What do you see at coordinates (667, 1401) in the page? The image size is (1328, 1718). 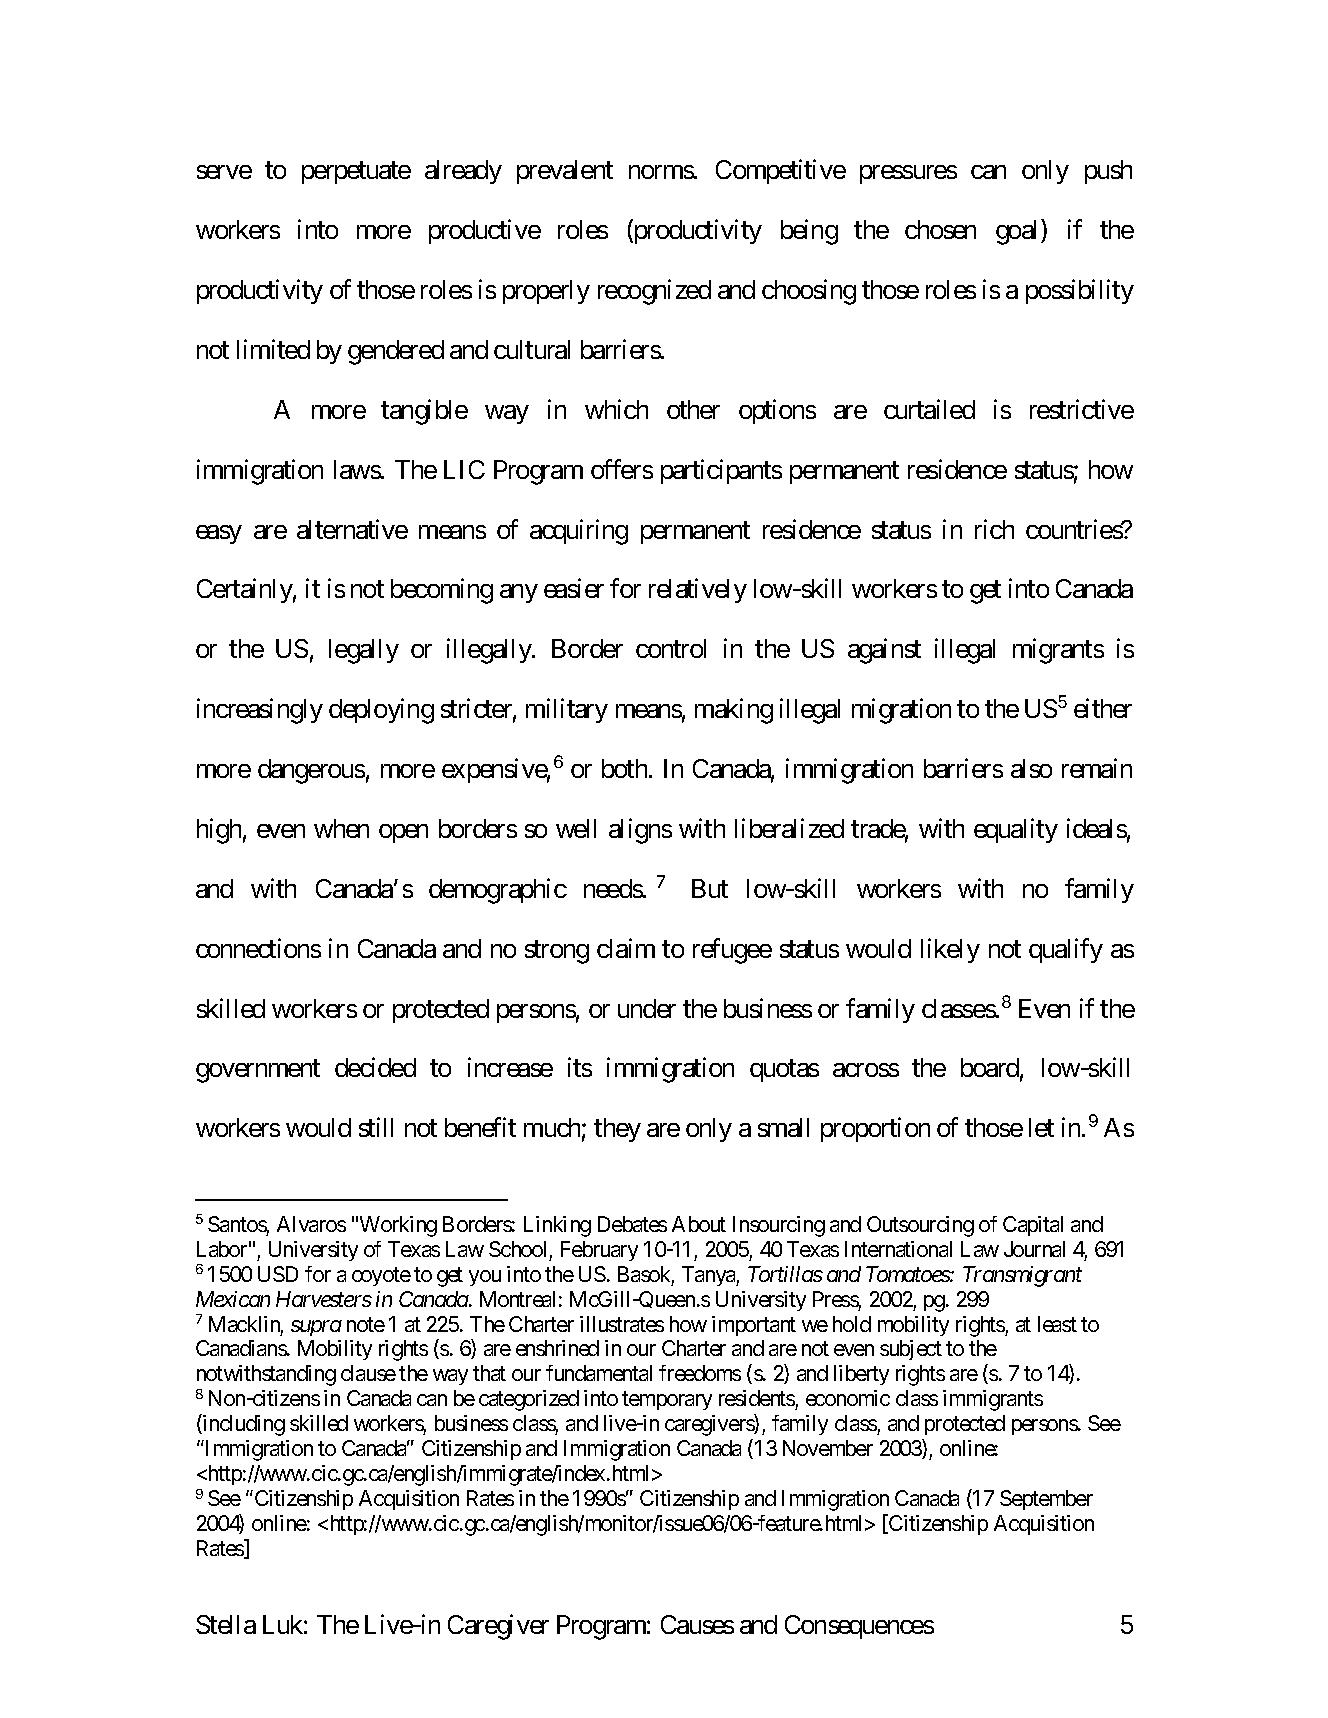 I see `temporary` at bounding box center [667, 1401].
